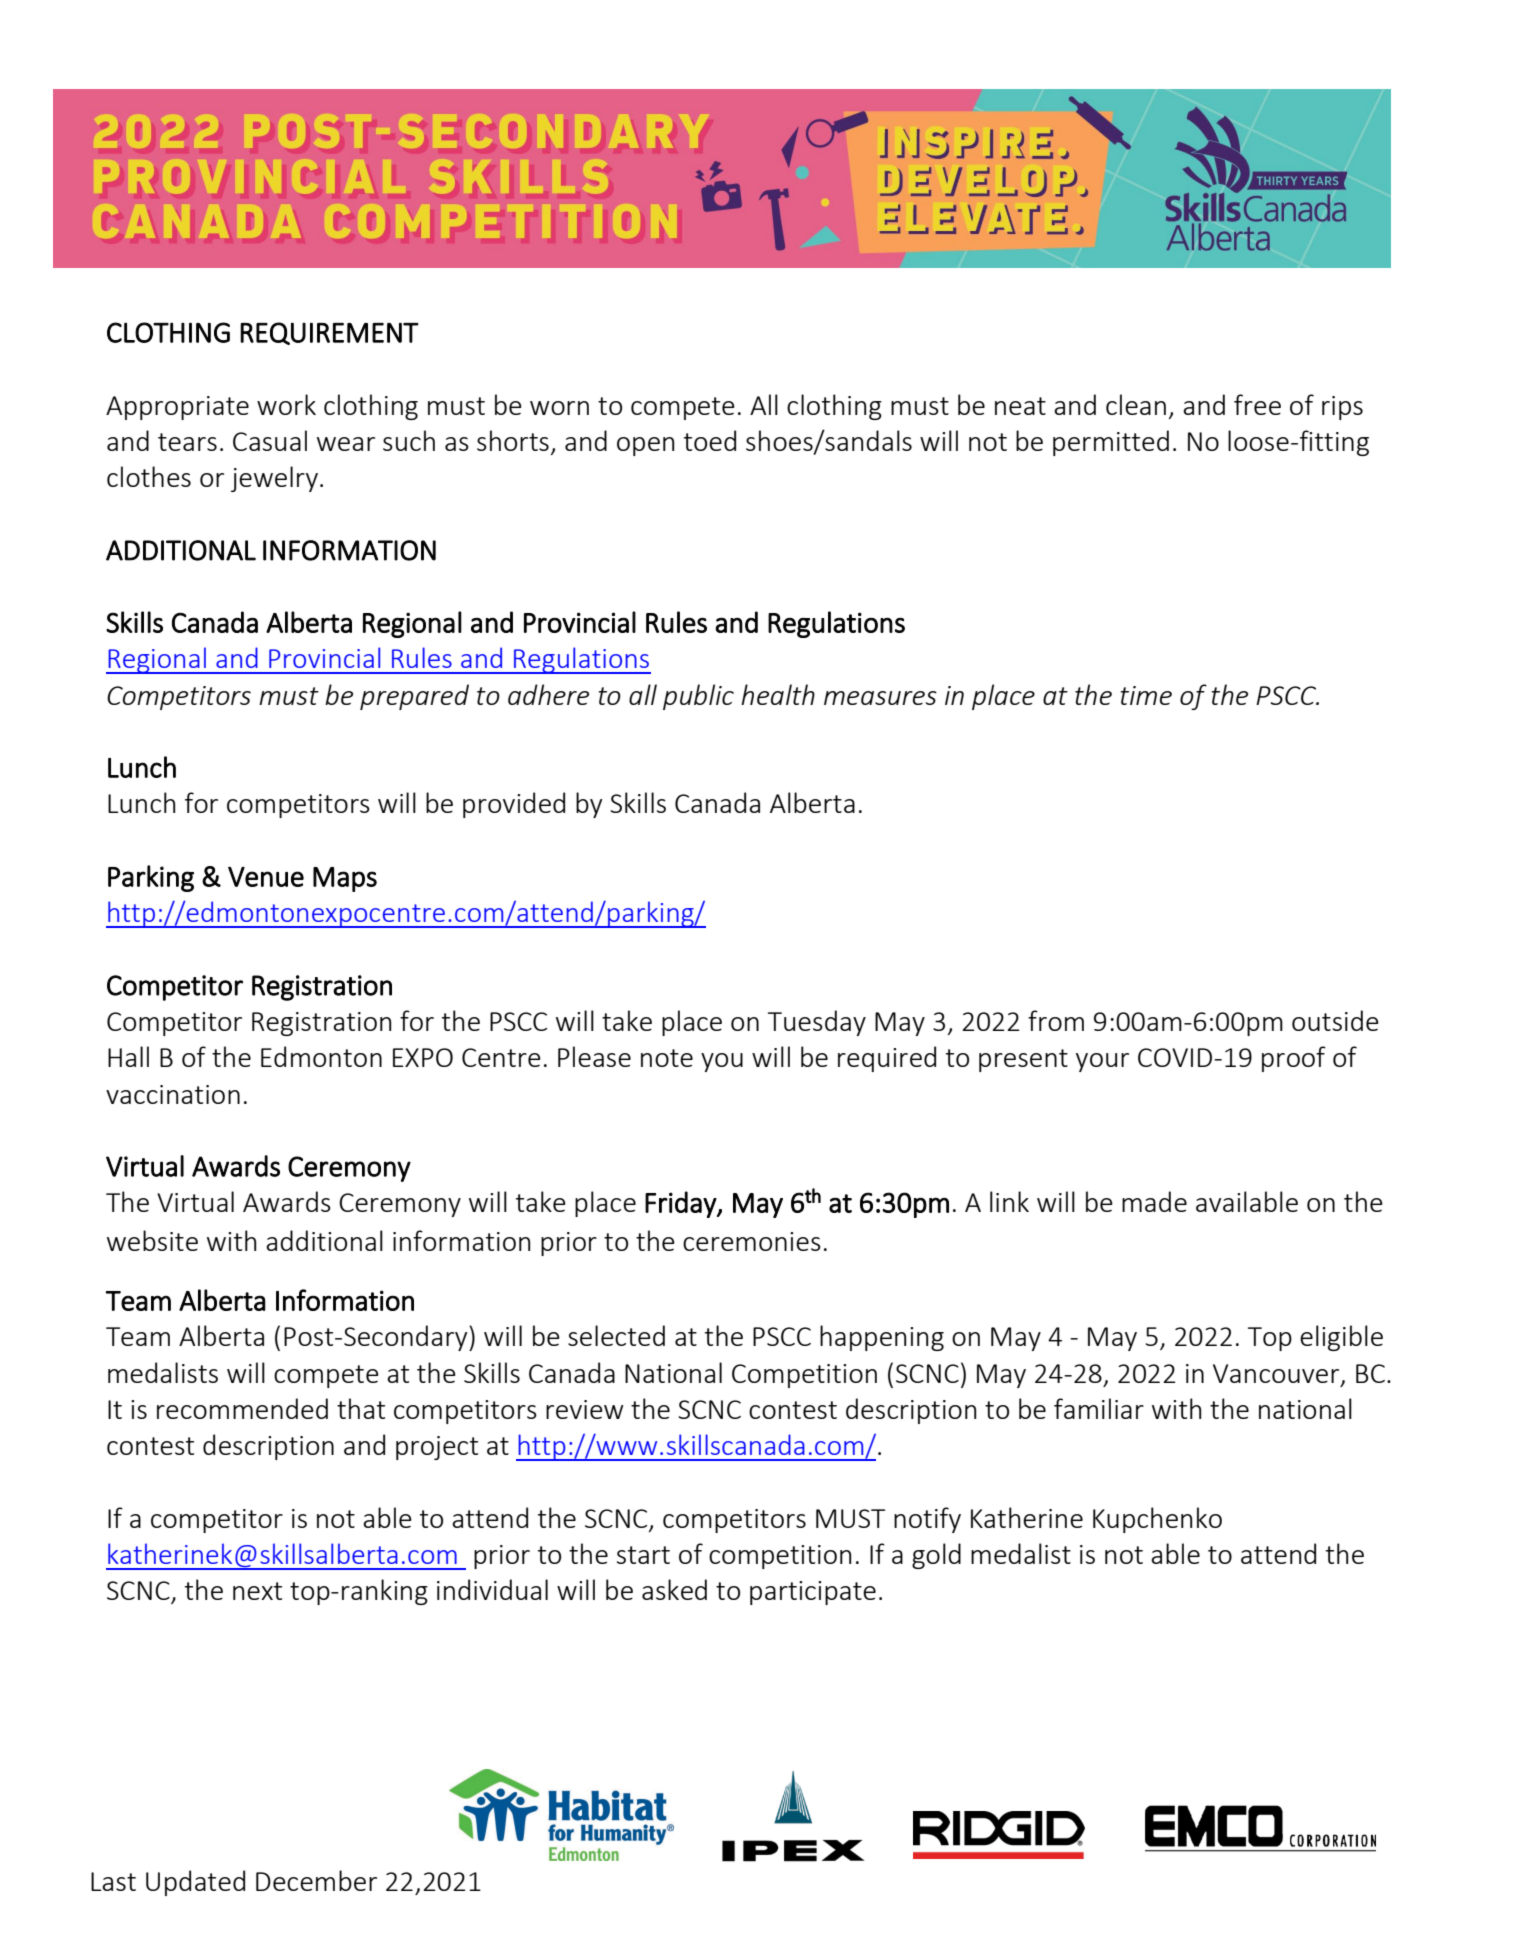  I want to click on December, so click(316, 1880).
